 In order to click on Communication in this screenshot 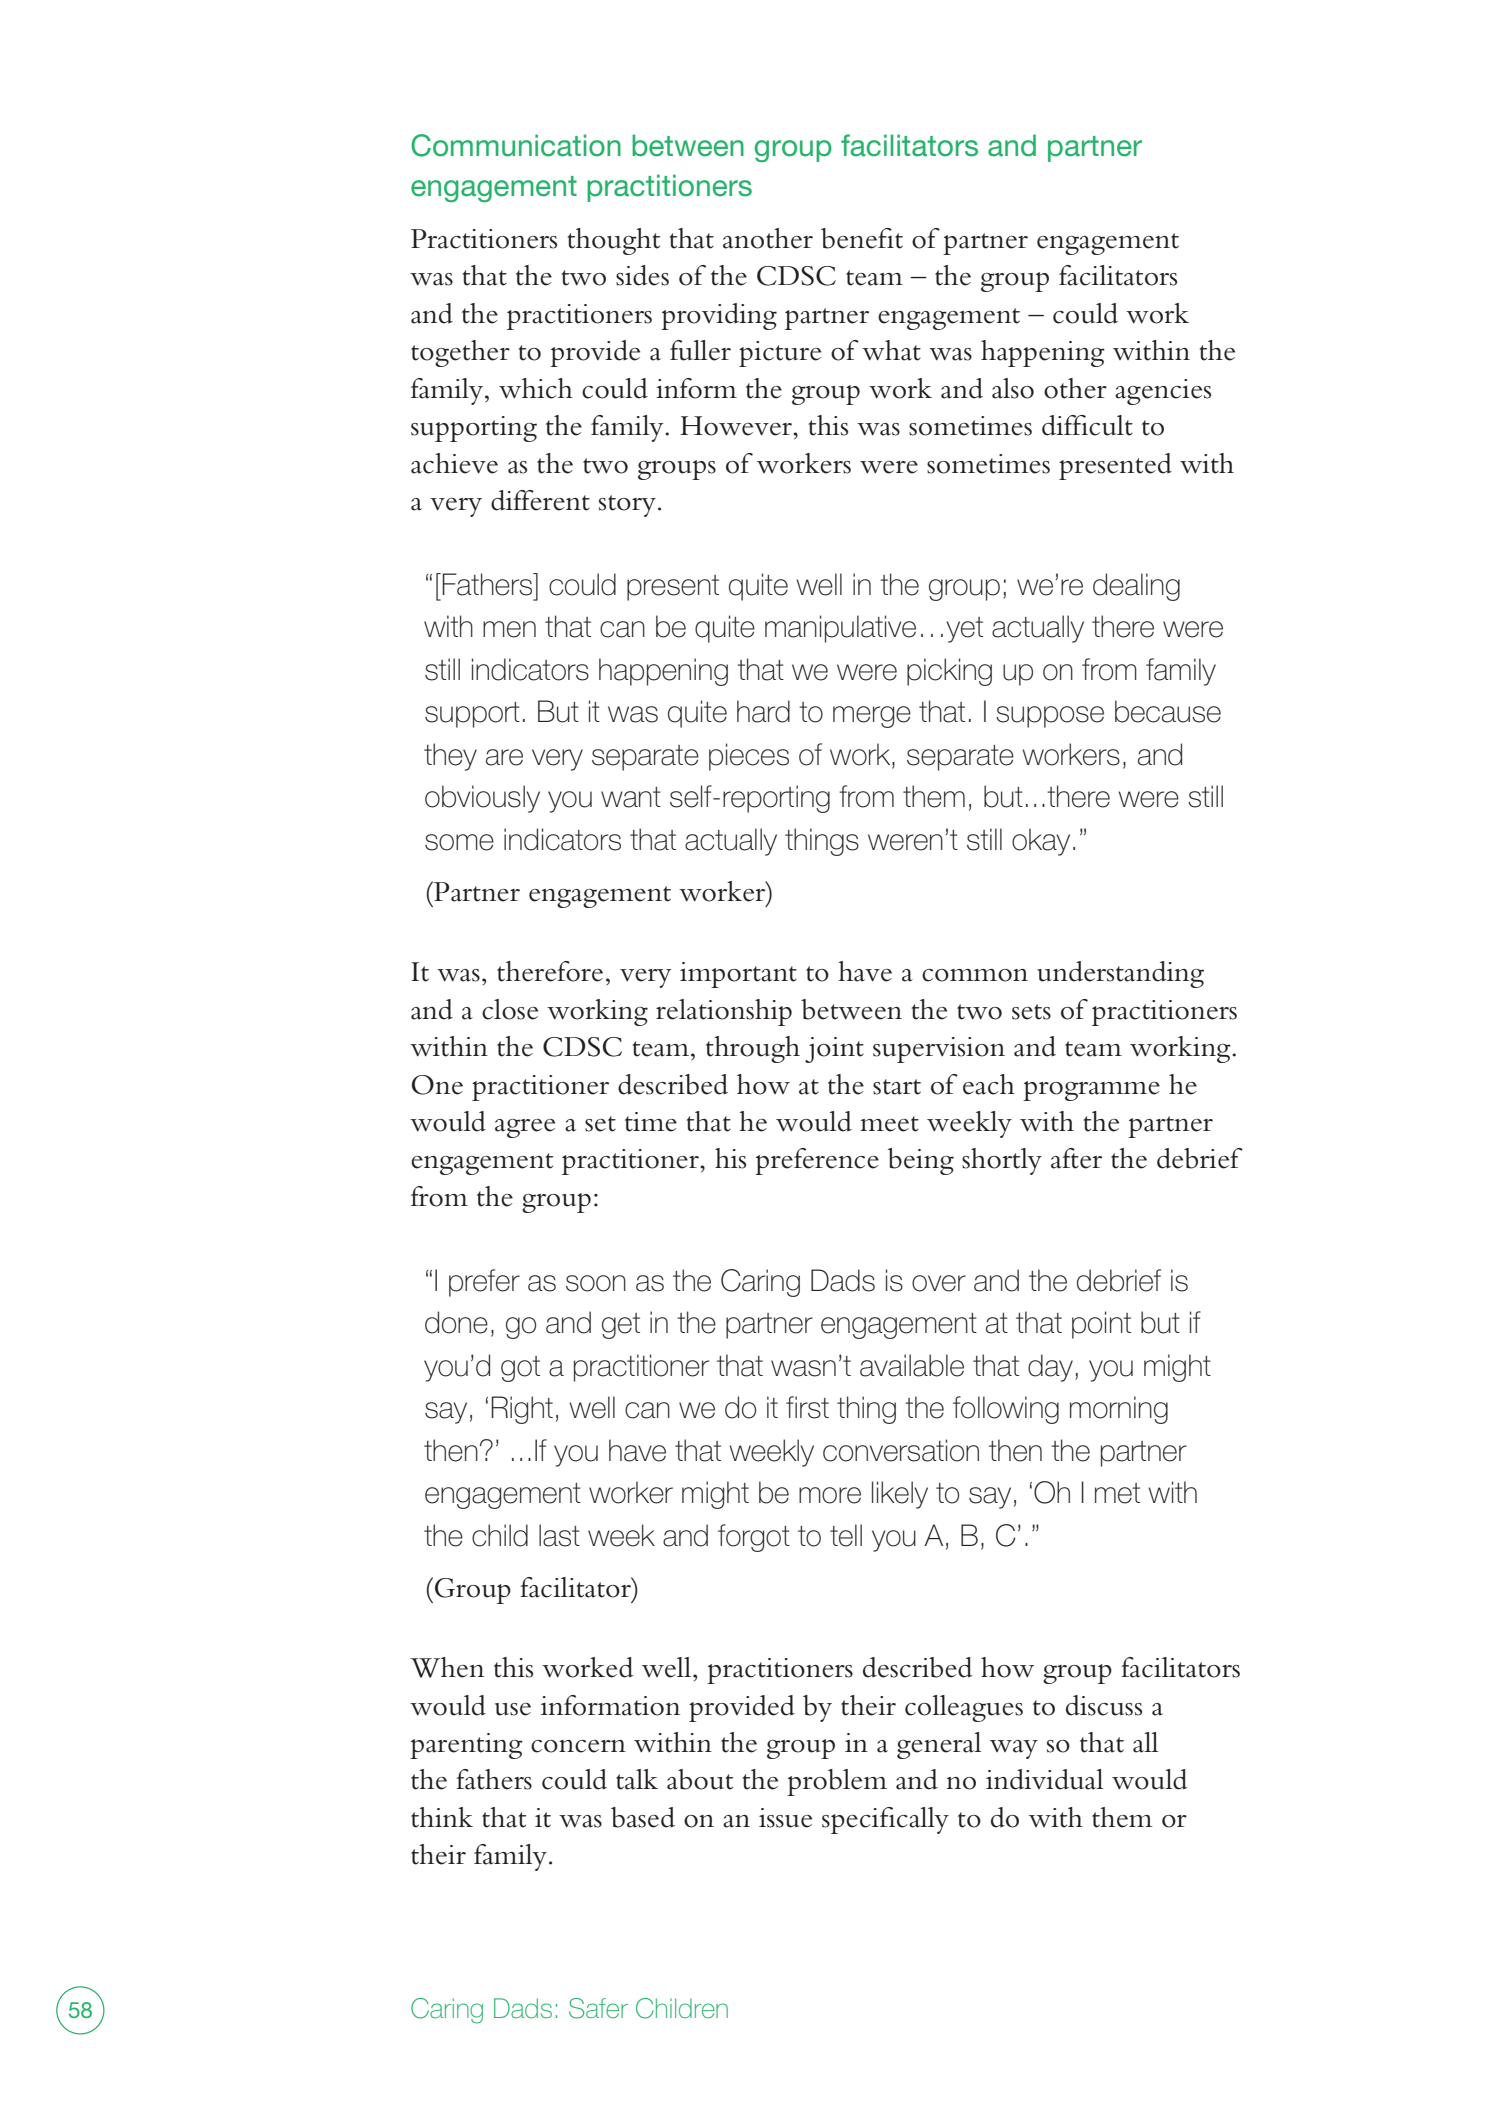, I will do `click(516, 145)`.
